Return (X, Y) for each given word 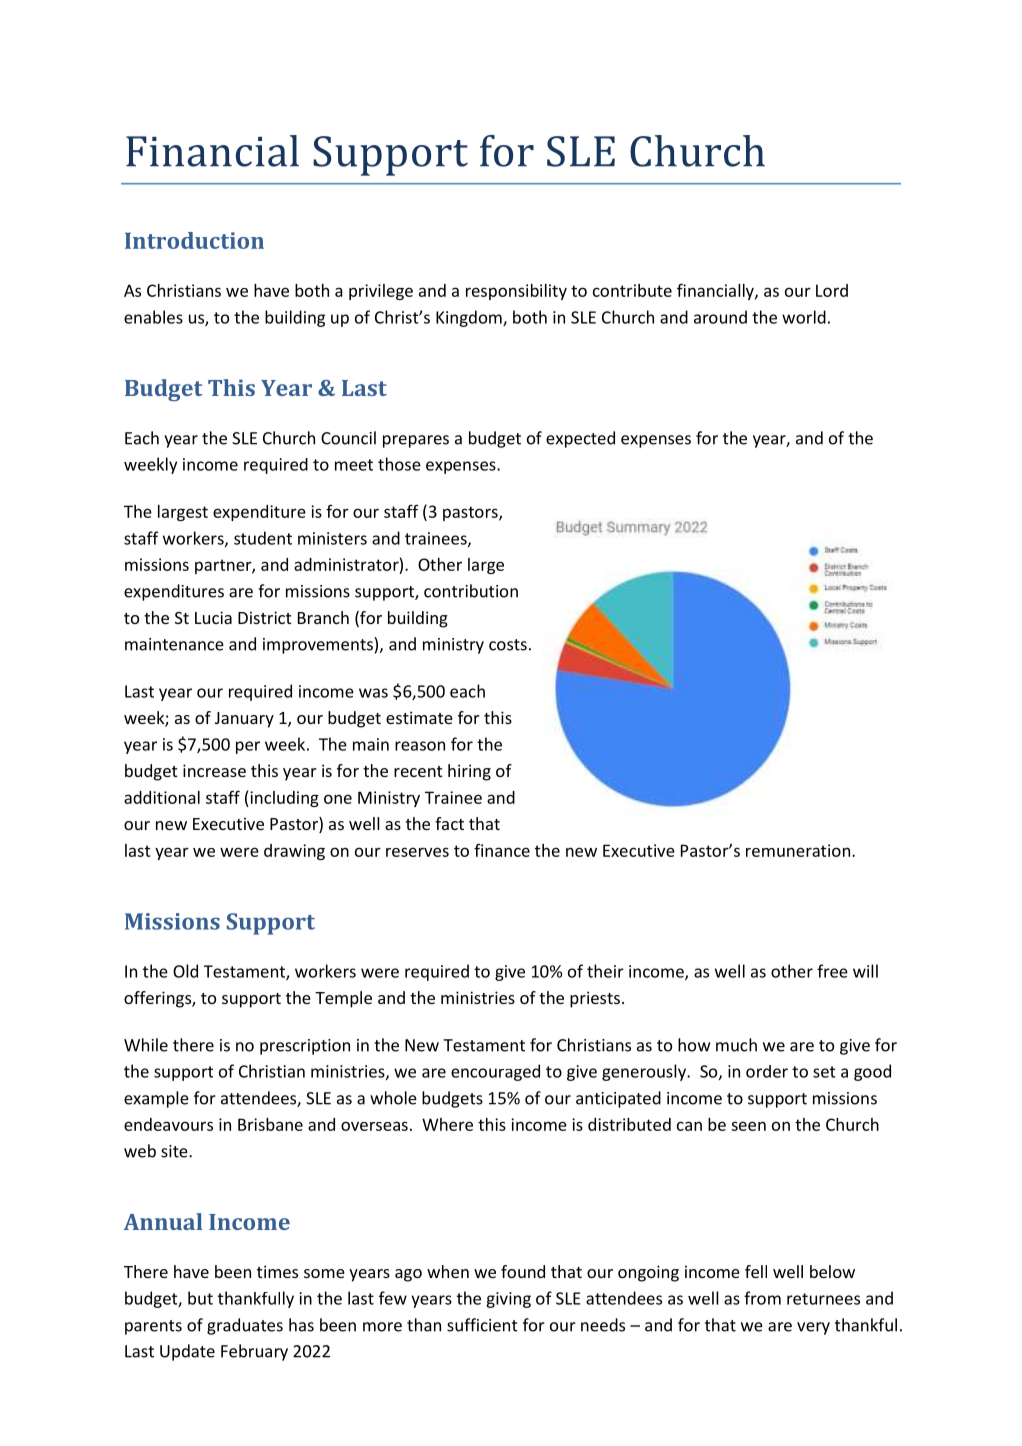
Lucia (213, 617)
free (832, 971)
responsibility (516, 292)
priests (595, 999)
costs (508, 645)
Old (185, 971)
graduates (245, 1326)
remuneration (798, 850)
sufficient (482, 1325)
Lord (832, 290)
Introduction (194, 240)
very (813, 1328)
